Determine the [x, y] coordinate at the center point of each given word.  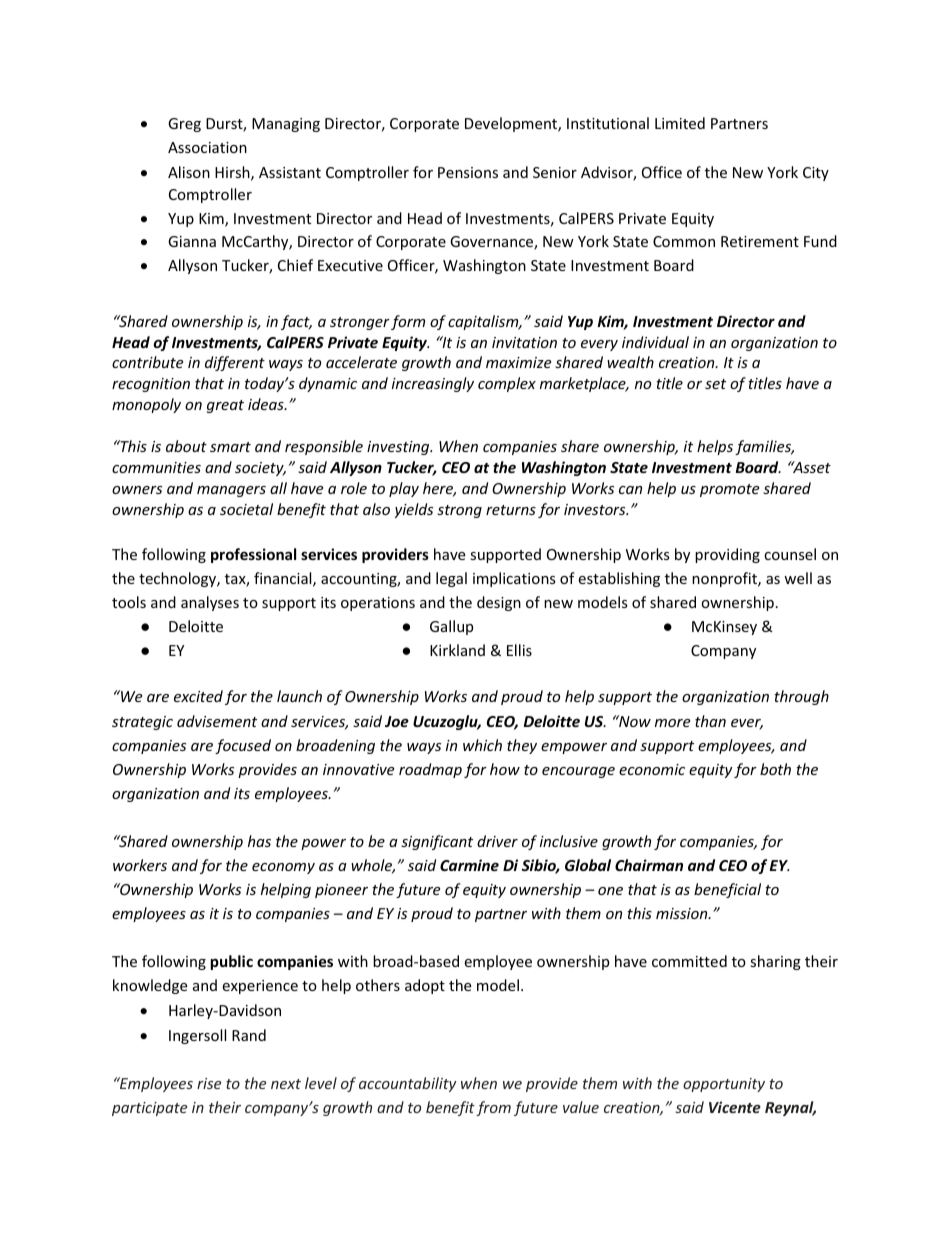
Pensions [468, 172]
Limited [680, 123]
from [493, 1108]
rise [209, 1083]
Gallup [451, 627]
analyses [210, 603]
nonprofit [725, 579]
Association [207, 147]
